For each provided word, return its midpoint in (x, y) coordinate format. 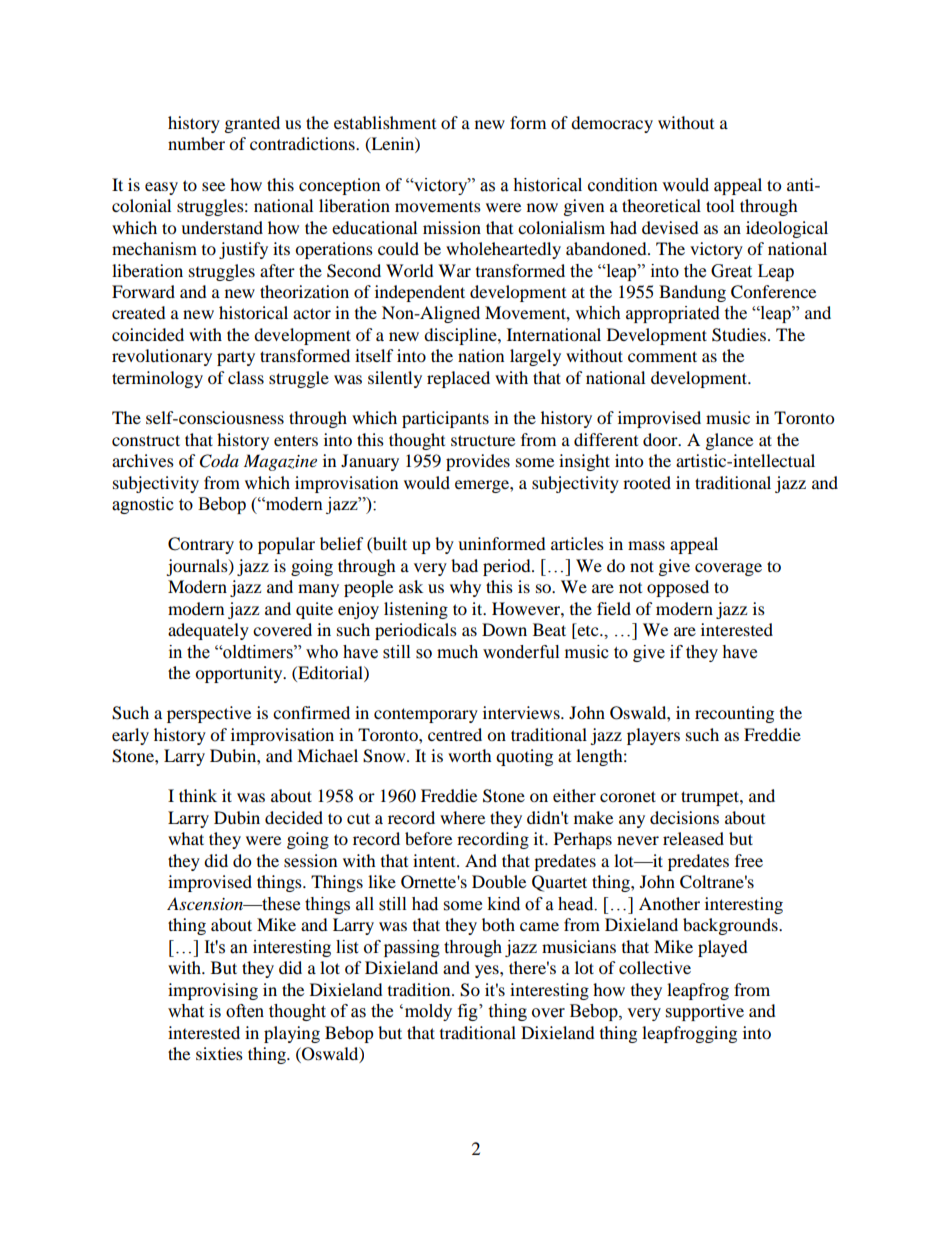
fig (469, 1012)
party (236, 358)
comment (662, 356)
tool (720, 205)
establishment (385, 122)
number (196, 143)
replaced (458, 379)
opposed (678, 588)
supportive (705, 1012)
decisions (684, 817)
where (462, 817)
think (198, 795)
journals (198, 567)
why (465, 588)
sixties (219, 1053)
